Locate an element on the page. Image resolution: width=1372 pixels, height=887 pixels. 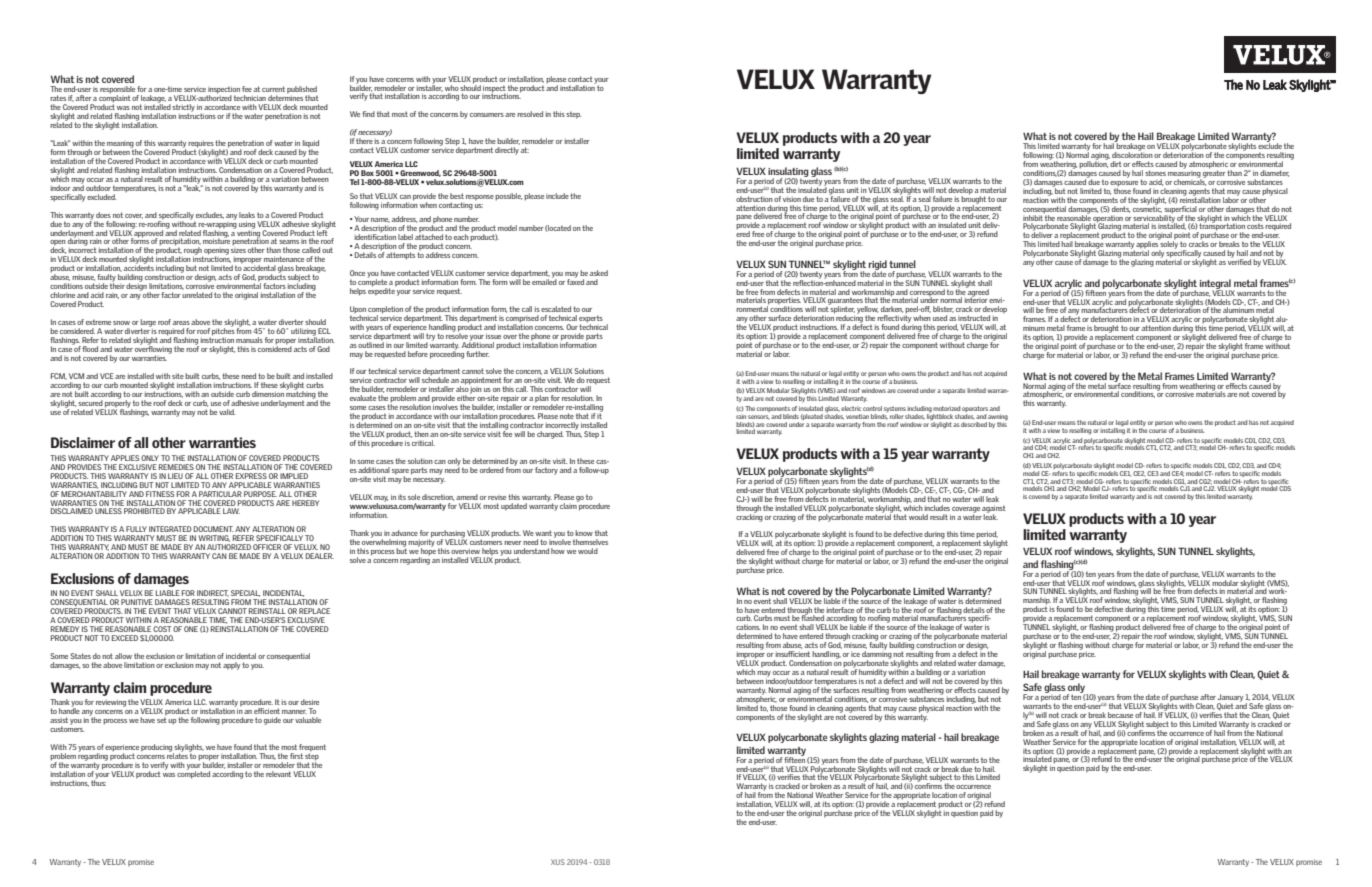
producing is located at coordinates (157, 749).
